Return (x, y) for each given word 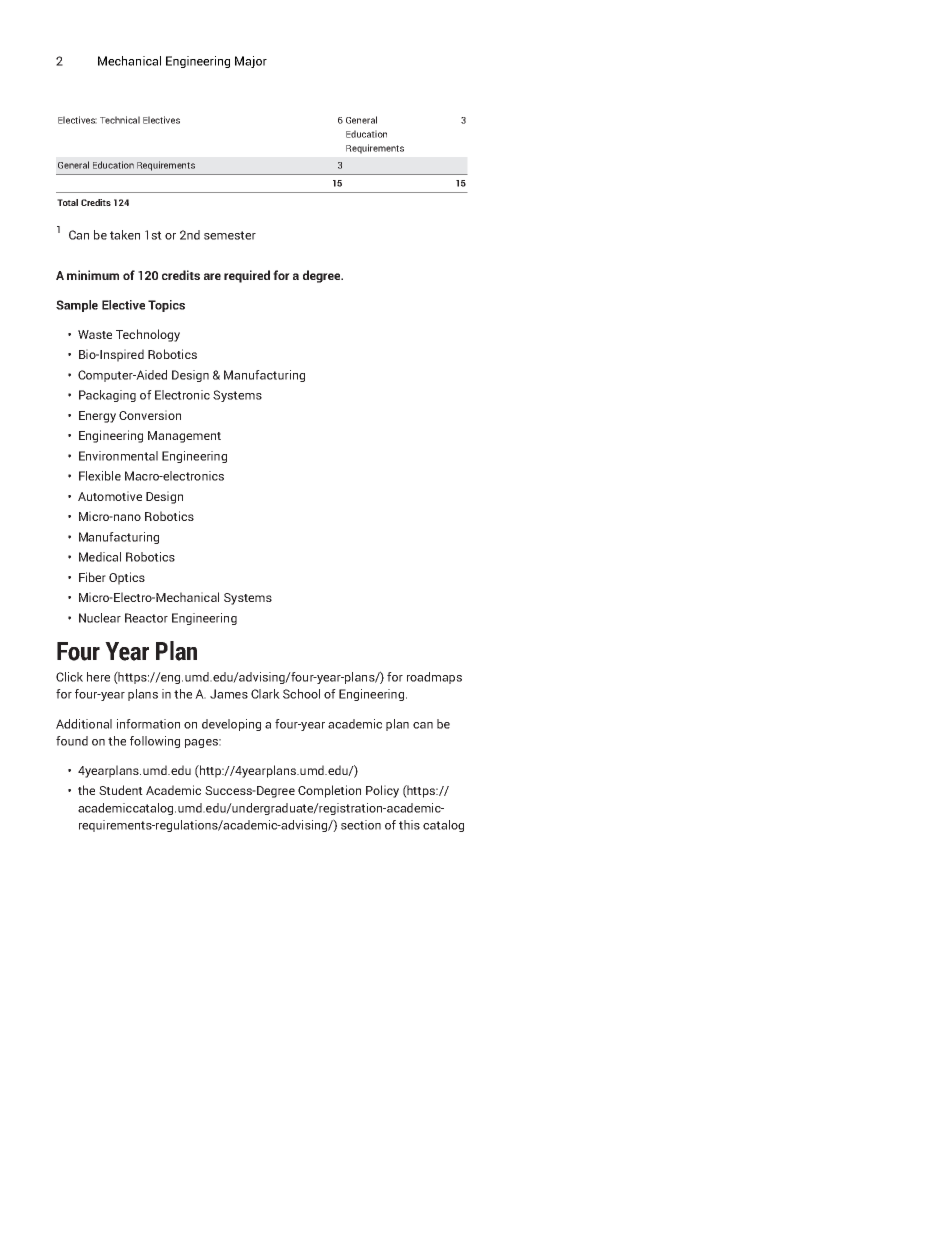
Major (251, 62)
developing (231, 725)
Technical (120, 120)
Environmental (118, 456)
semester (230, 235)
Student (121, 790)
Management (184, 437)
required (247, 276)
